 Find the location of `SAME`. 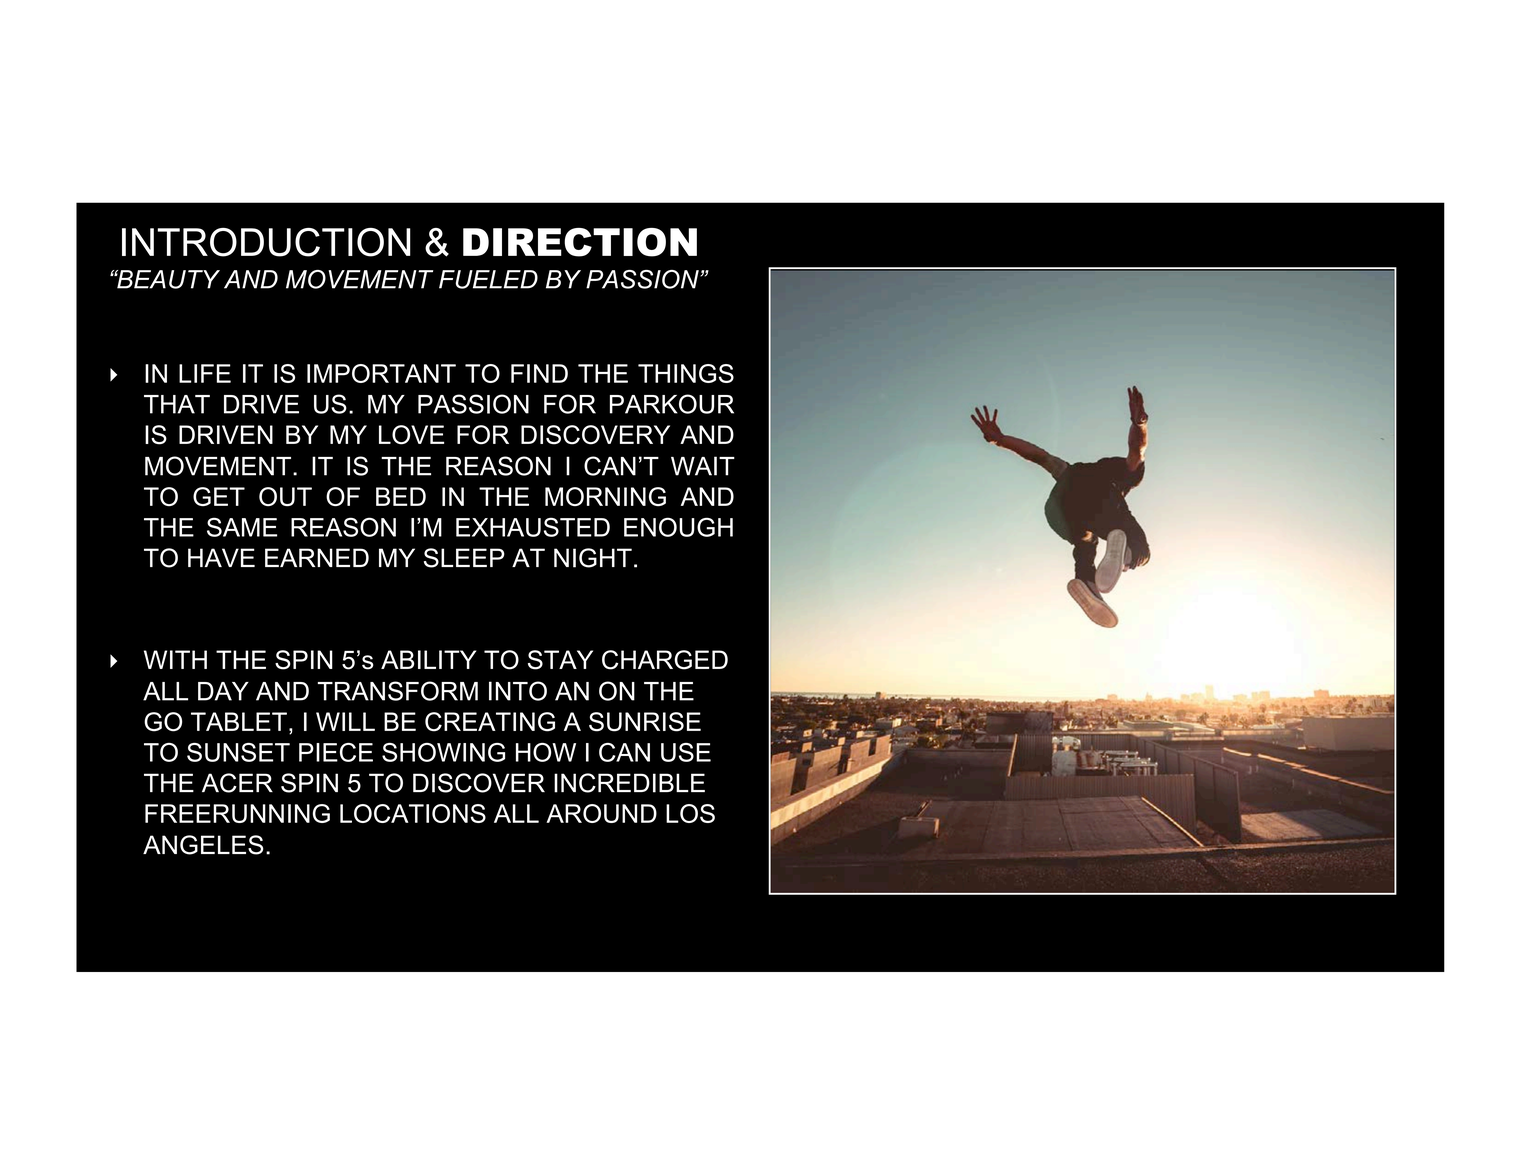

SAME is located at coordinates (242, 527).
